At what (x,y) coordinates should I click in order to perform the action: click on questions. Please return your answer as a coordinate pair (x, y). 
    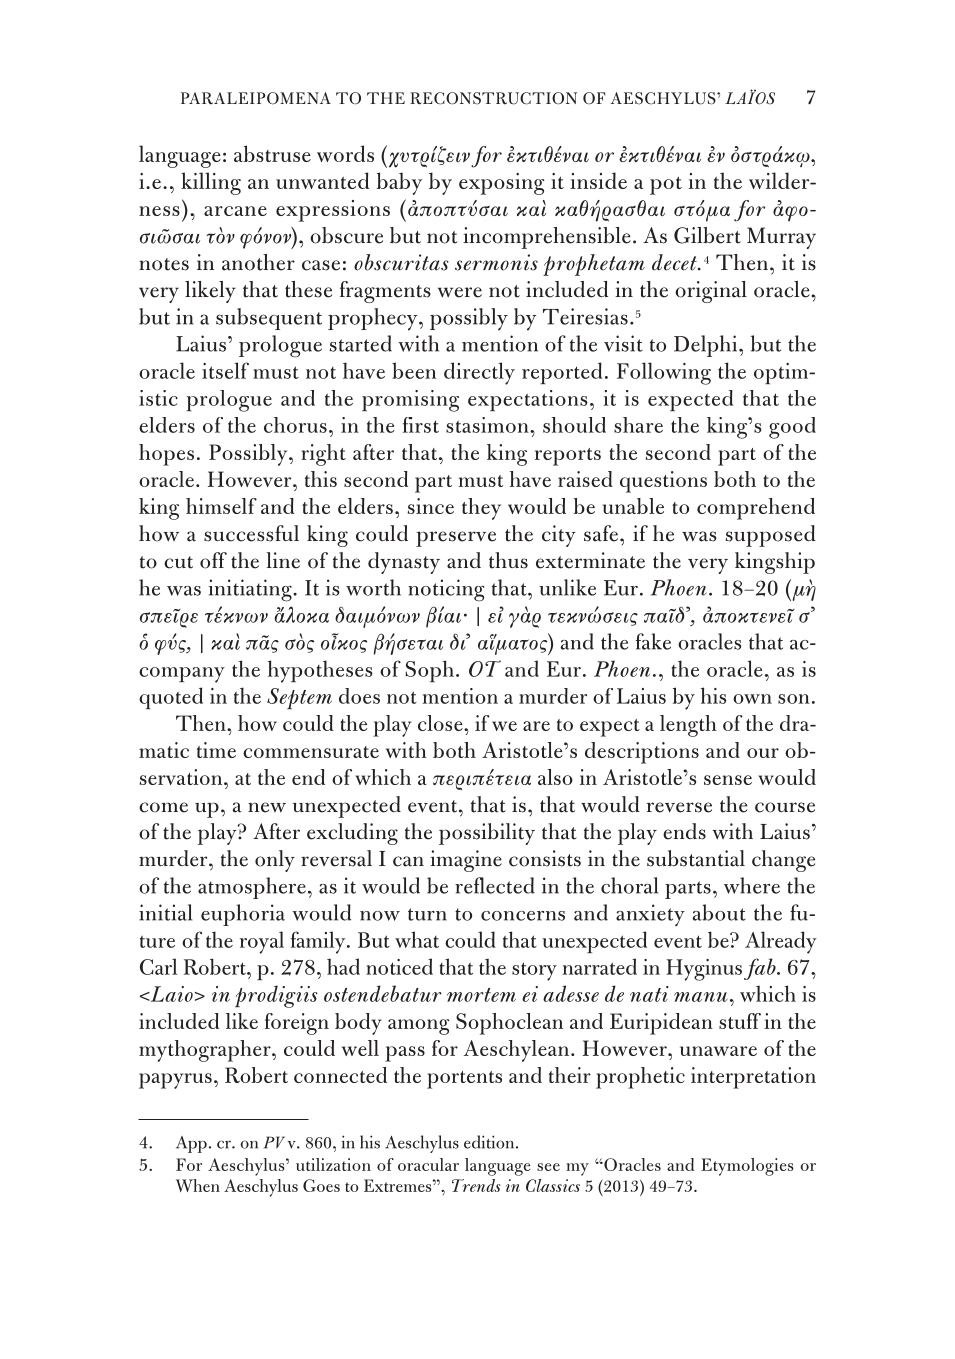
    Looking at the image, I should click on (663, 482).
